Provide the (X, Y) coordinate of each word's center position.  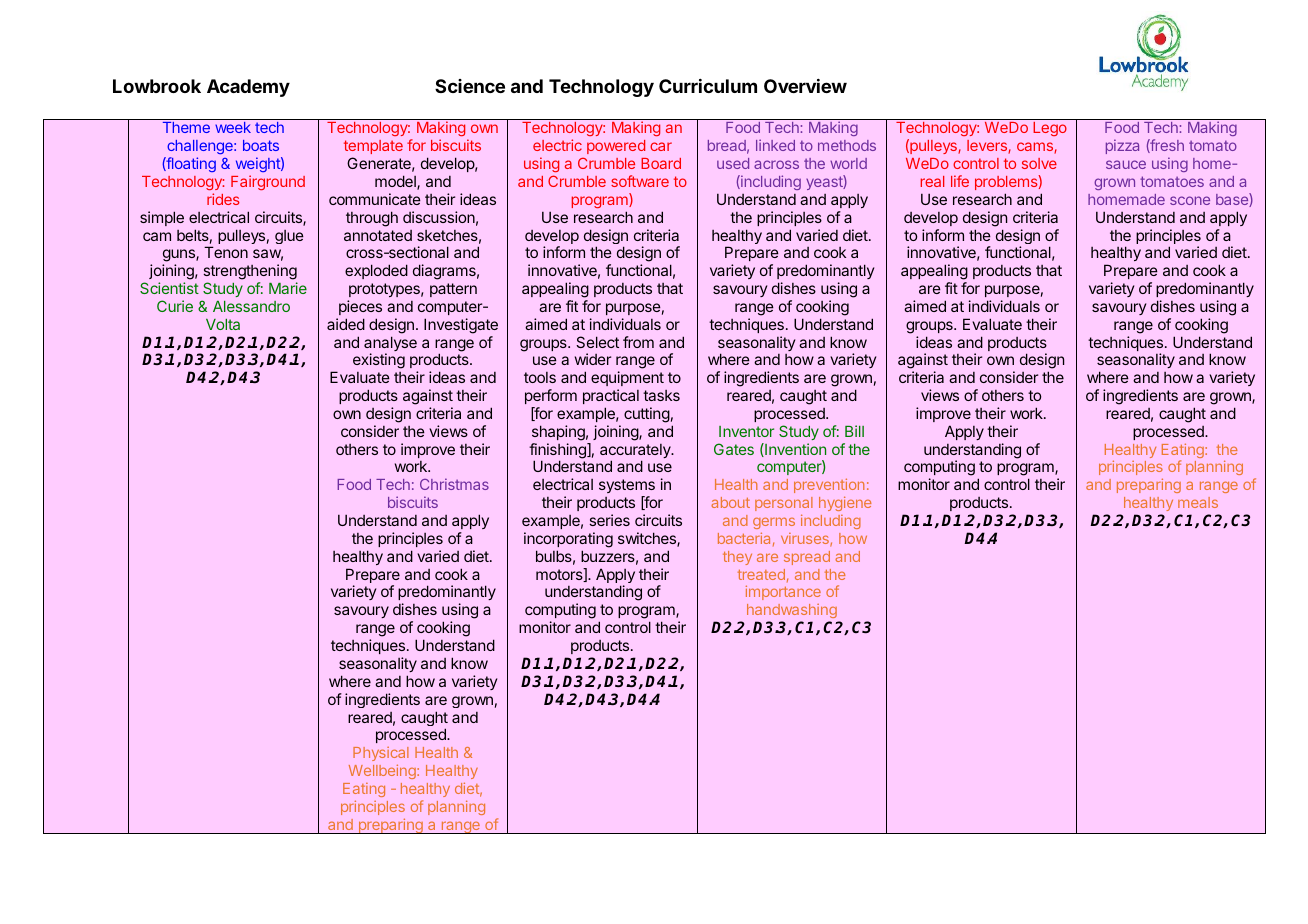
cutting (647, 415)
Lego (1050, 129)
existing (379, 361)
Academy (248, 88)
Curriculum (708, 86)
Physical (381, 756)
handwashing (793, 613)
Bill (854, 431)
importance (783, 592)
